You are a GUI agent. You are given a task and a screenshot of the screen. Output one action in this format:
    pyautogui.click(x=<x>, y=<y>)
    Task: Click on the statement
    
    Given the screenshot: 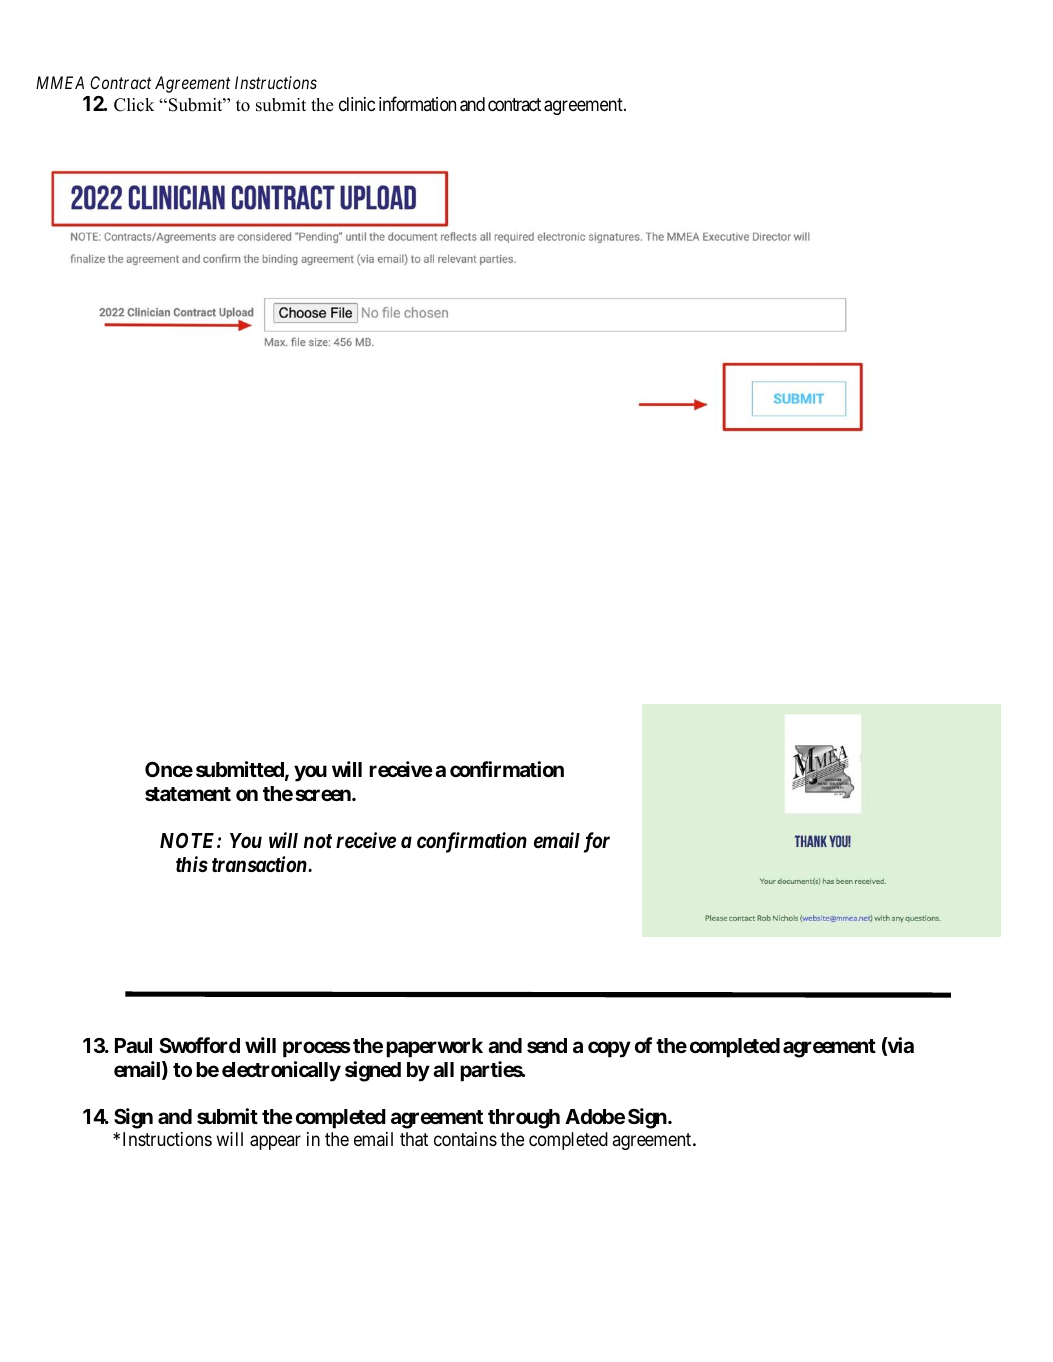 What is the action you would take?
    pyautogui.click(x=188, y=794)
